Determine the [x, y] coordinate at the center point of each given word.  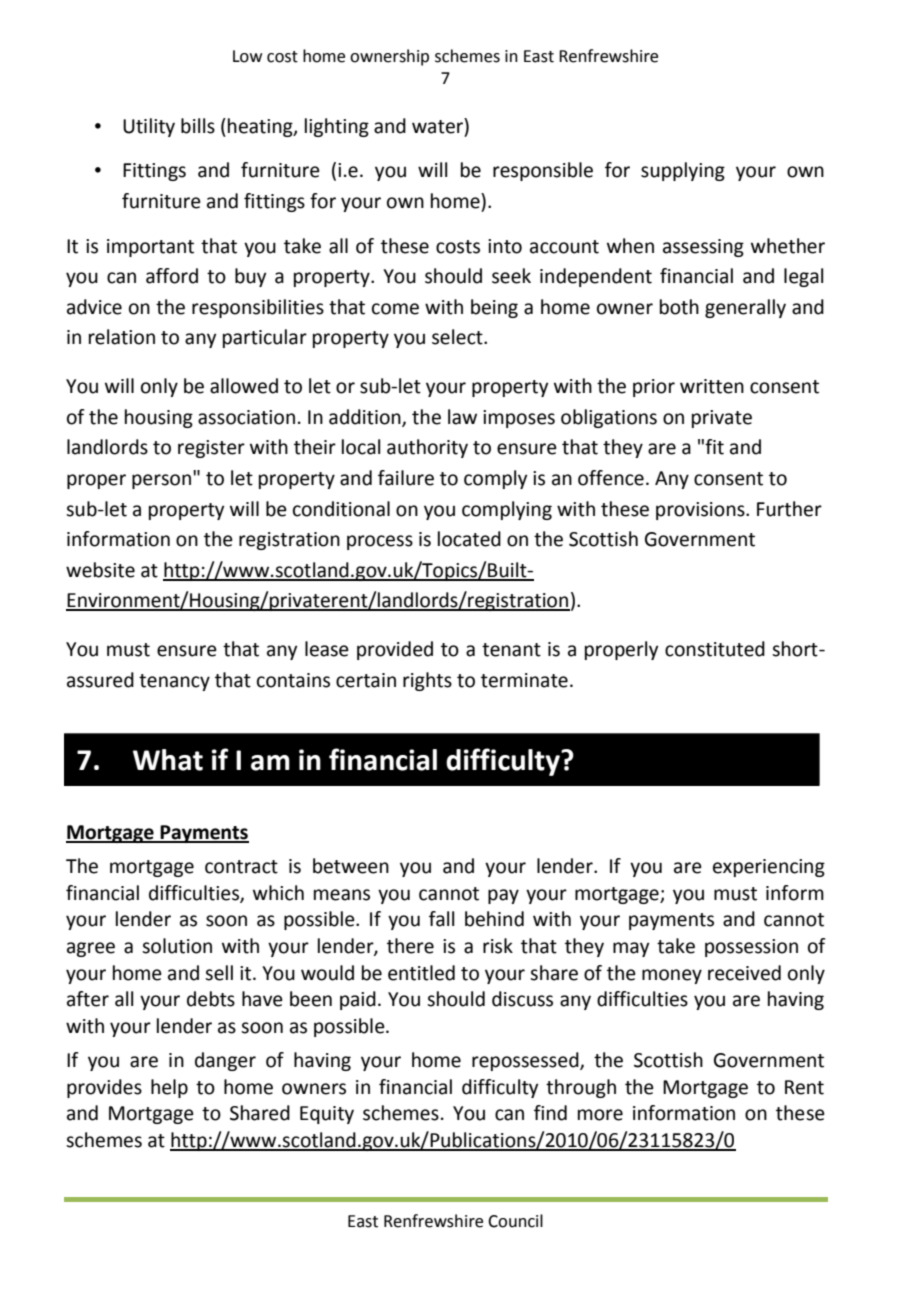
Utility [149, 127]
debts [211, 999]
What [168, 760]
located [469, 539]
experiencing [769, 868]
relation [122, 337]
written [712, 386]
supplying [683, 171]
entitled [421, 973]
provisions [701, 511]
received [744, 973]
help [169, 1088]
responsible [543, 171]
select [458, 337]
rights [427, 681]
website [100, 570]
